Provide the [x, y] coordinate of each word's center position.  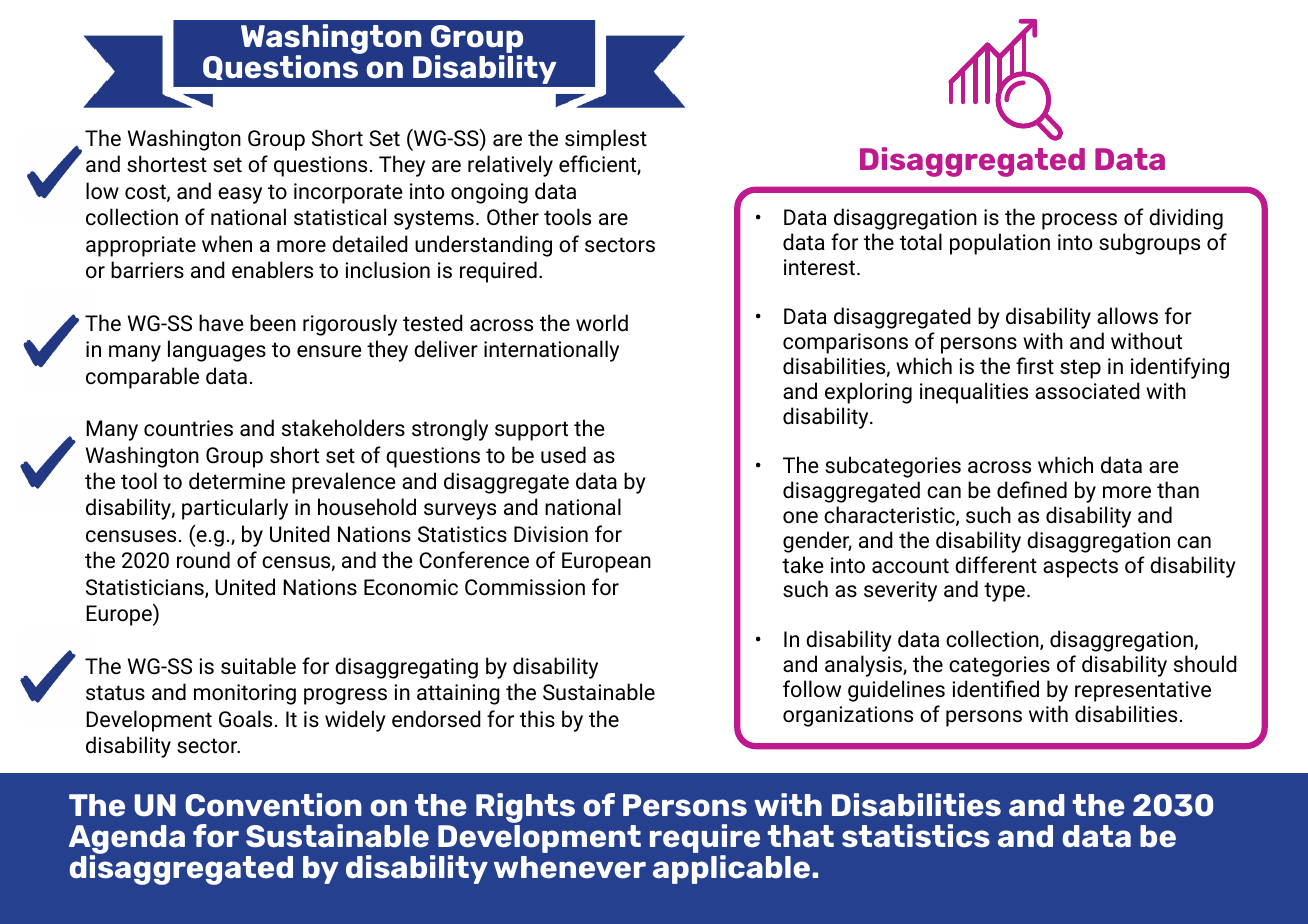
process [1079, 221]
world [602, 323]
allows [1127, 315]
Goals [245, 719]
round [203, 560]
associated [1087, 390]
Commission [525, 587]
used [563, 455]
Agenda [127, 841]
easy [240, 195]
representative [1143, 691]
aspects [1080, 568]
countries [188, 428]
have [221, 323]
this [537, 718]
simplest [606, 140]
